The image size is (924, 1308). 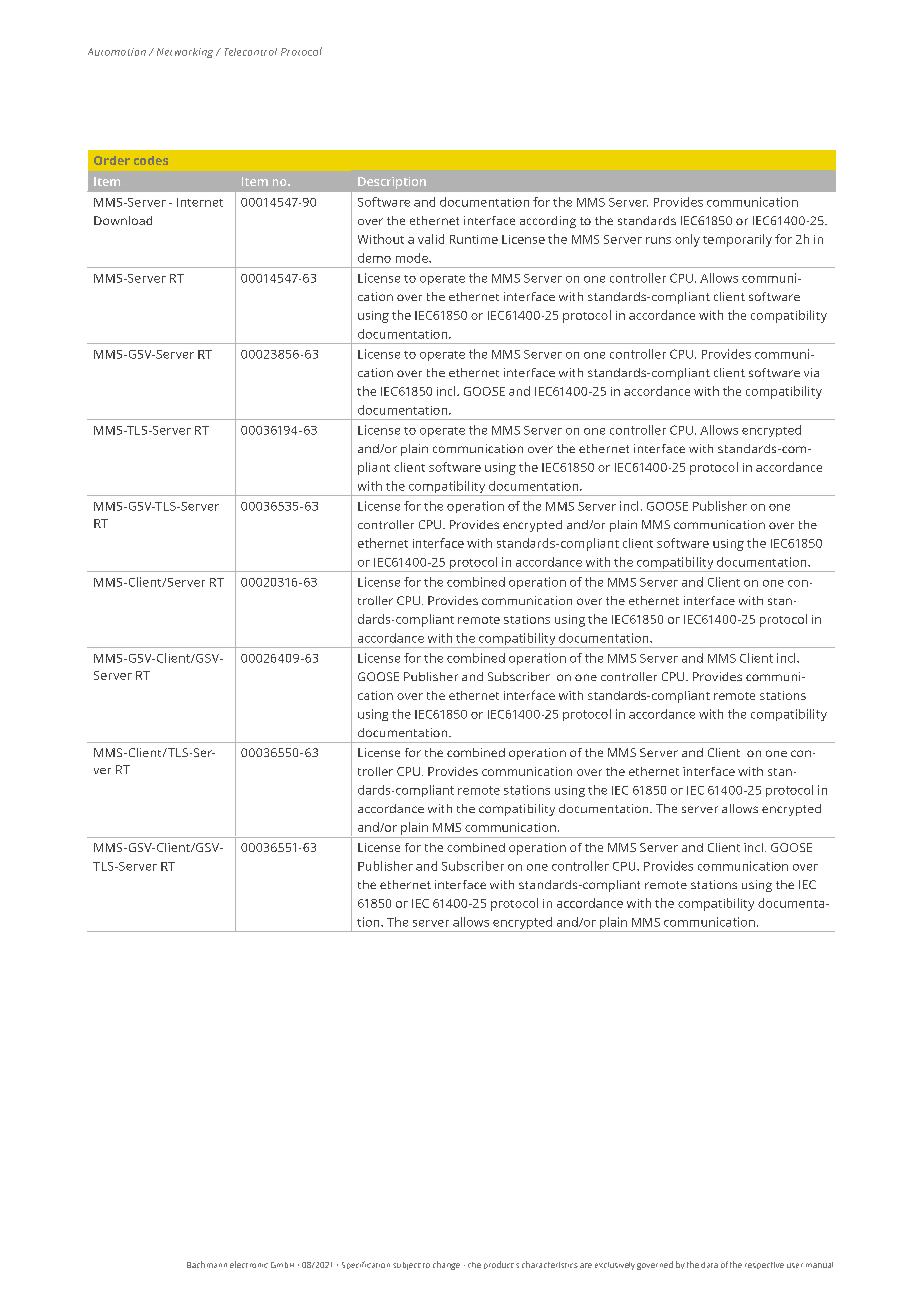 I want to click on electronic, so click(x=249, y=1264).
